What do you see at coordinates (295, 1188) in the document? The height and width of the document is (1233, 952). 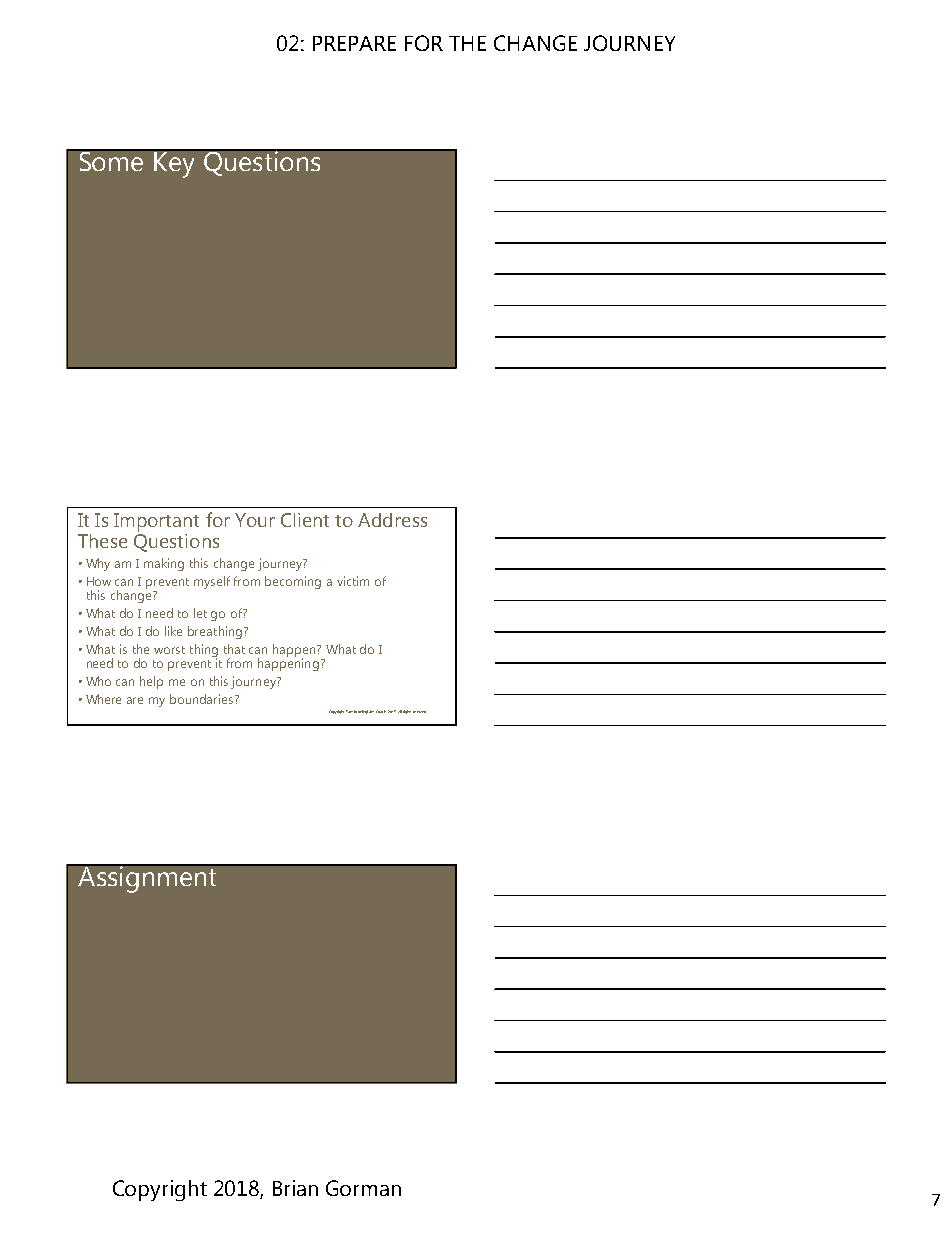 I see `Brian` at bounding box center [295, 1188].
